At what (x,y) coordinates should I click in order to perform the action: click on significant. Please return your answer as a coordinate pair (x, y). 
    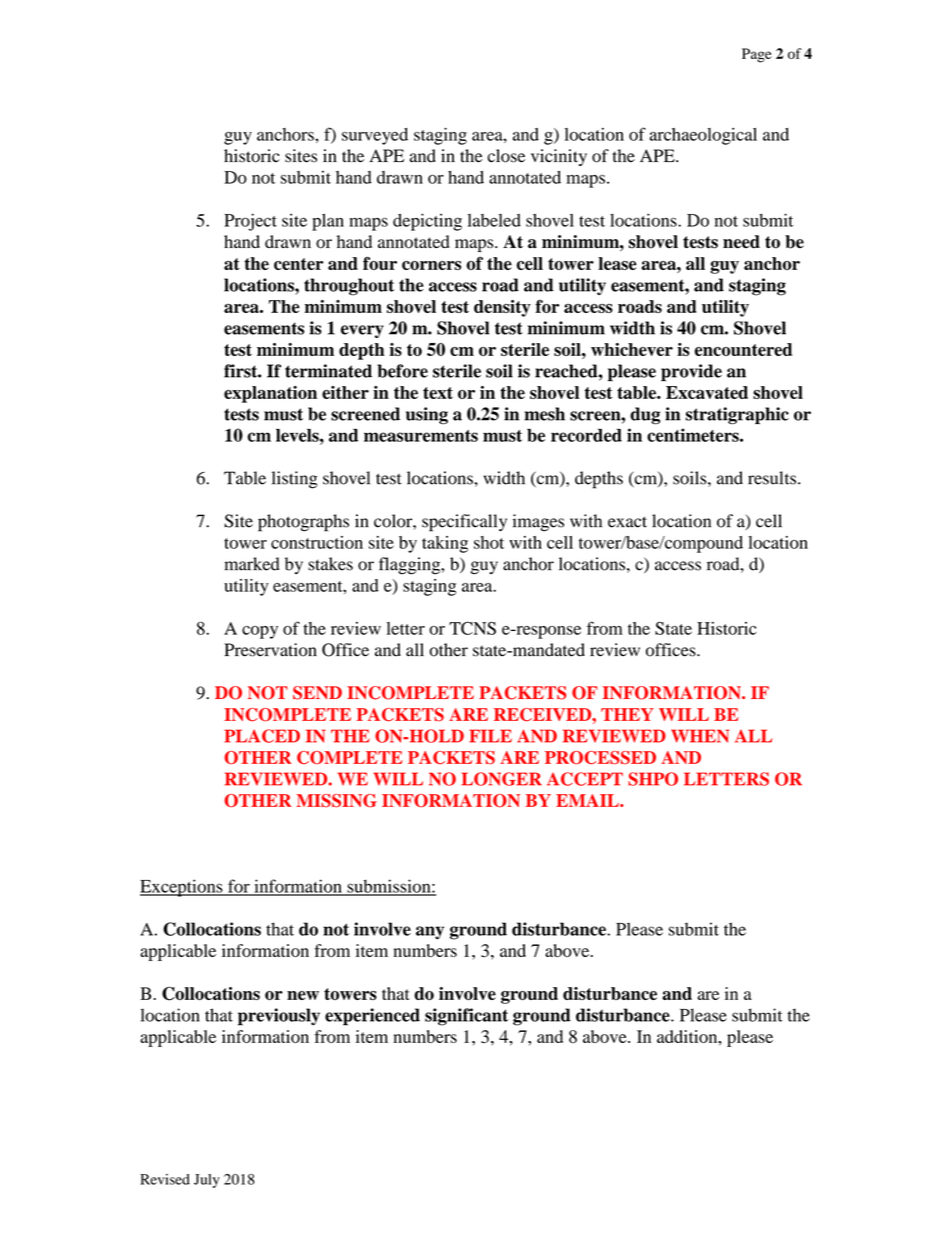
    Looking at the image, I should click on (466, 1017).
